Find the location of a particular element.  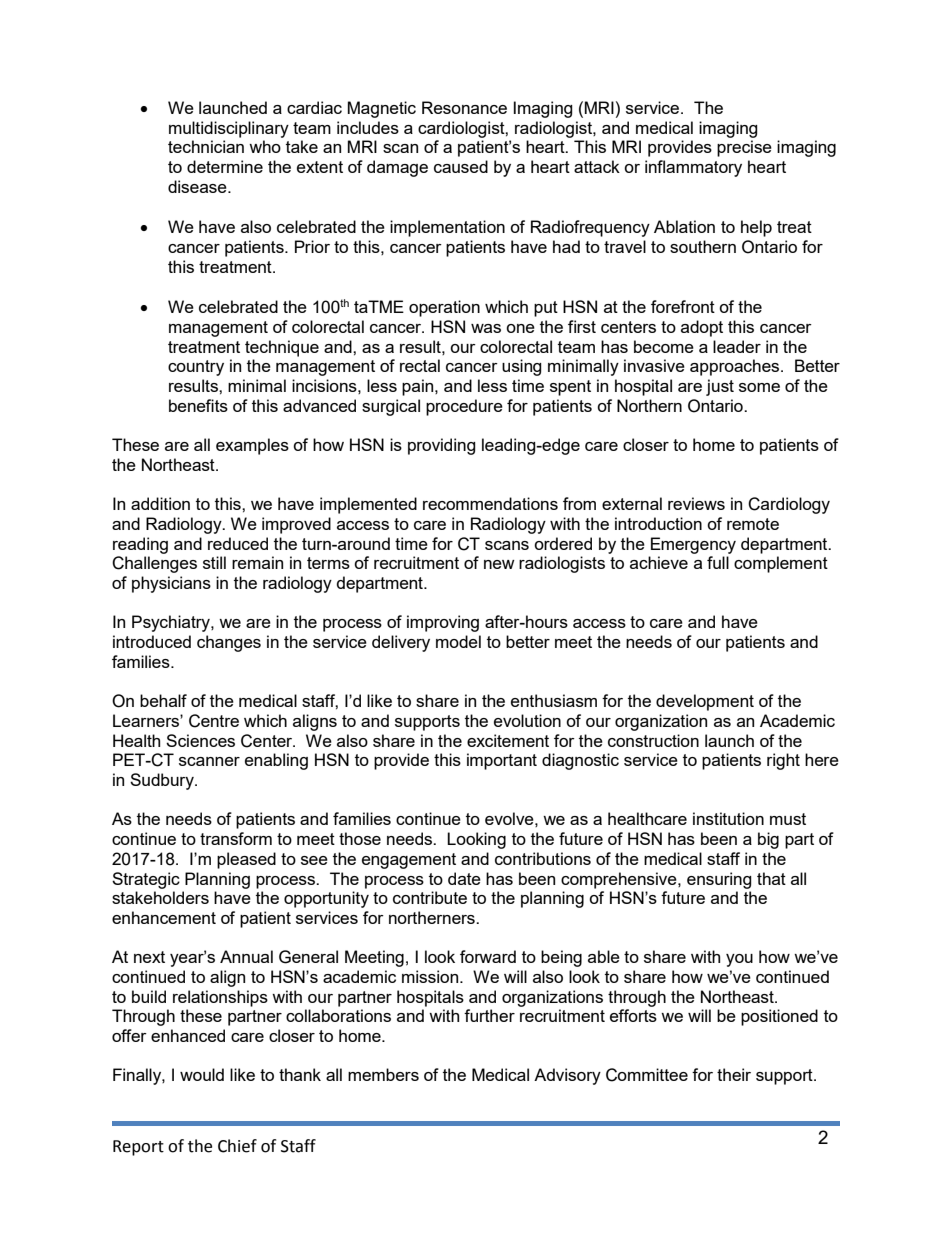

Sudbury is located at coordinates (163, 781).
